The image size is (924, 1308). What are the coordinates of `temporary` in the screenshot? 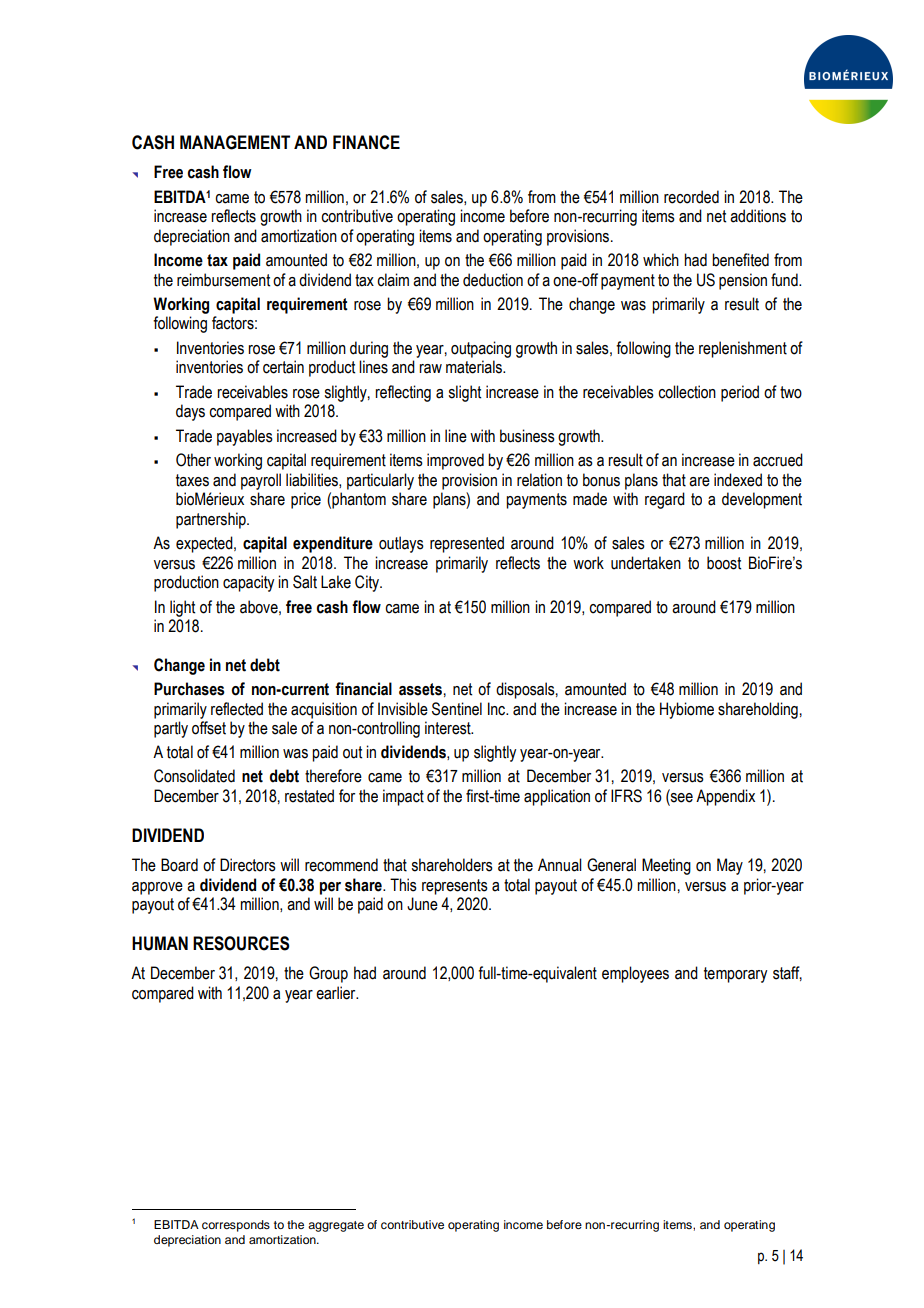 It's located at (735, 975).
